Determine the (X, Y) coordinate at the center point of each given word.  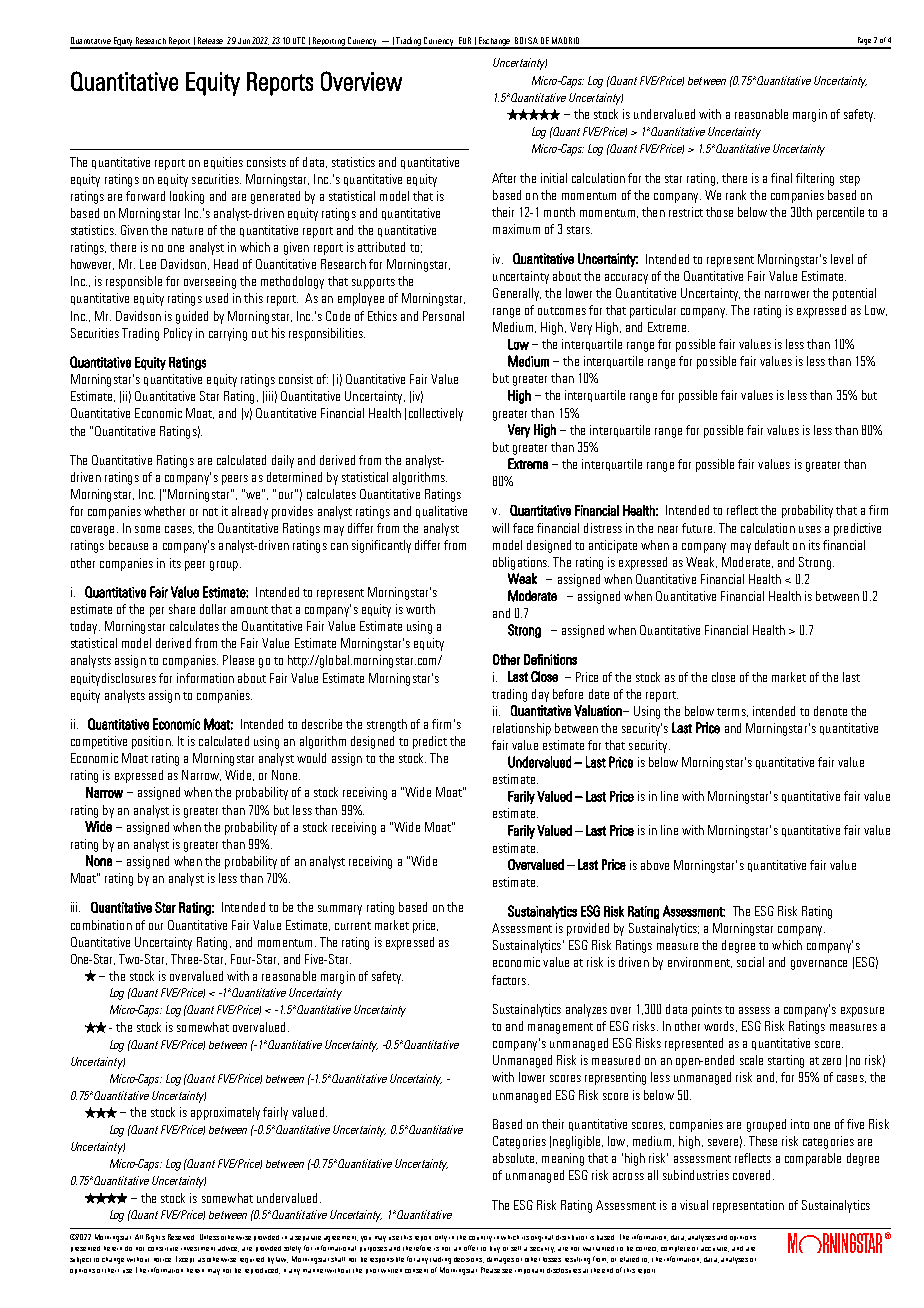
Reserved (181, 1237)
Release (210, 40)
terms (732, 712)
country (480, 1239)
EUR (465, 40)
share (182, 609)
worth (420, 609)
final (781, 178)
